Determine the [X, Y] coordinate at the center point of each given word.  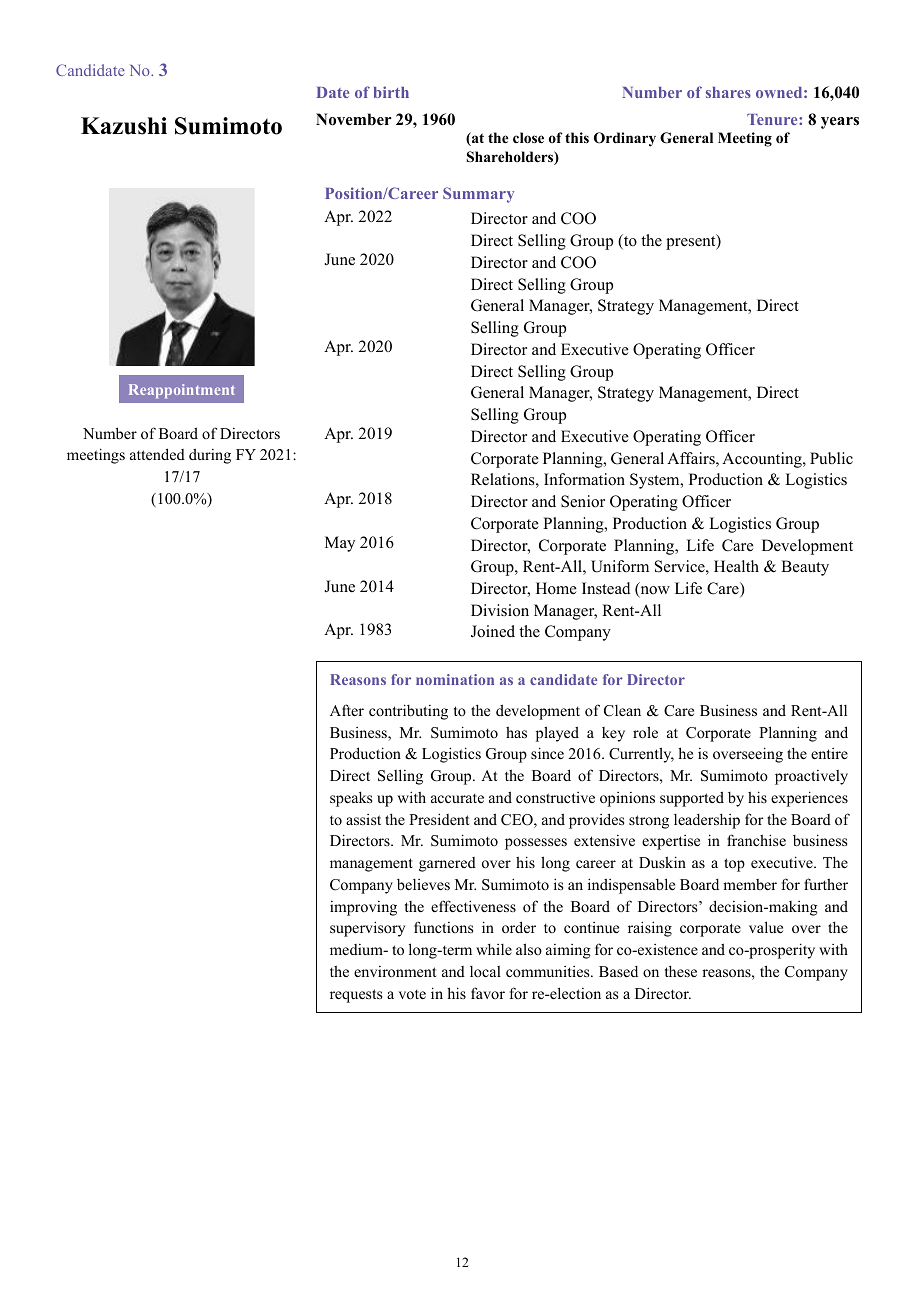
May [340, 544]
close [528, 138]
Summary [478, 195]
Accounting [763, 460]
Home [556, 588]
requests [356, 996]
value [766, 927]
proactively [811, 777]
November [354, 119]
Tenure [773, 119]
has [516, 732]
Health [736, 566]
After [347, 710]
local [485, 971]
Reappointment [182, 391]
